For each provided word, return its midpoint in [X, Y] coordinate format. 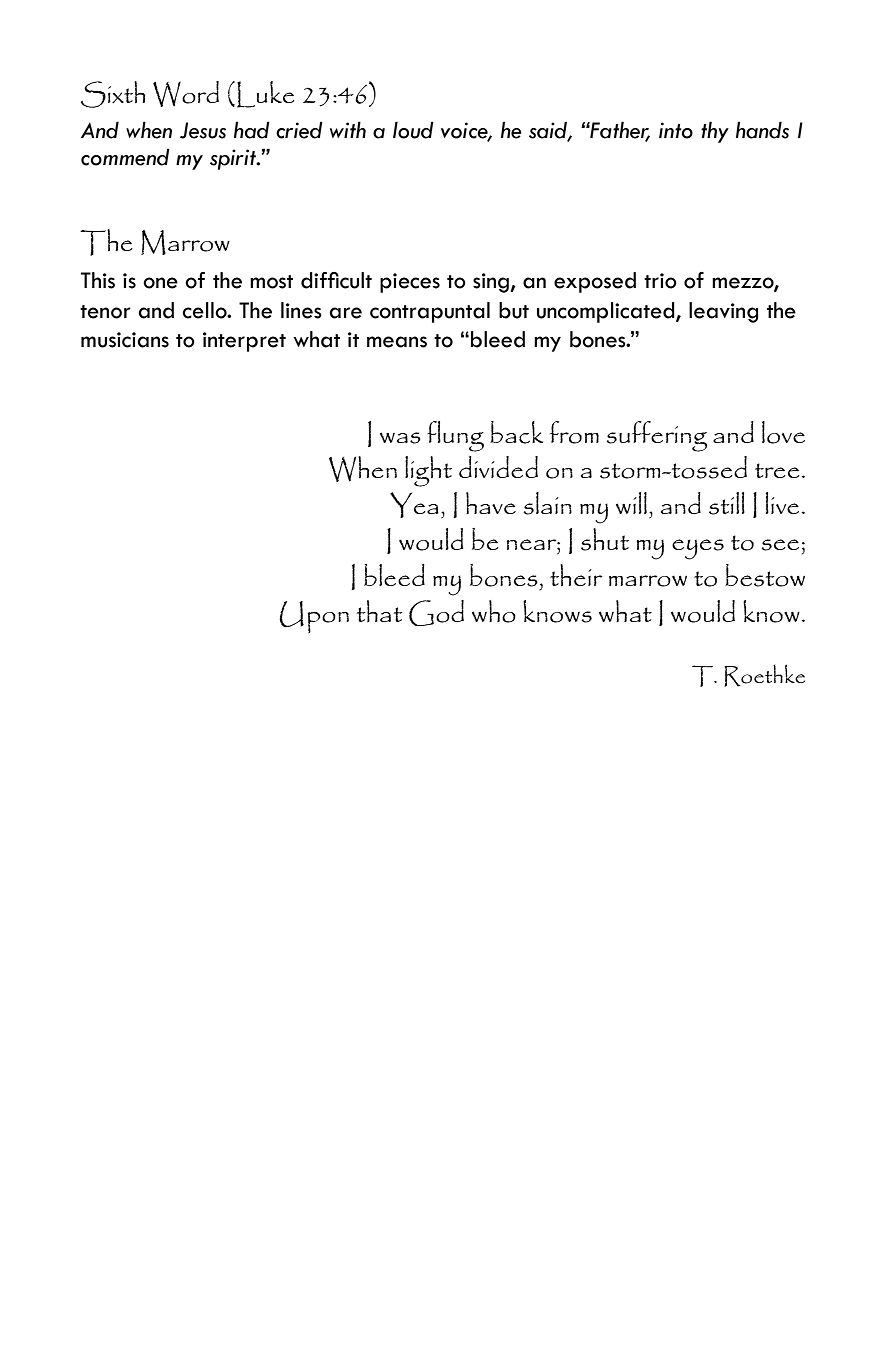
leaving [723, 312]
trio [660, 281]
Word [186, 94]
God [436, 613]
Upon [314, 617]
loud [413, 130]
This [98, 280]
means [397, 342]
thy [715, 132]
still [727, 503]
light [428, 471]
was [400, 438]
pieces [410, 283]
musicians [125, 340]
